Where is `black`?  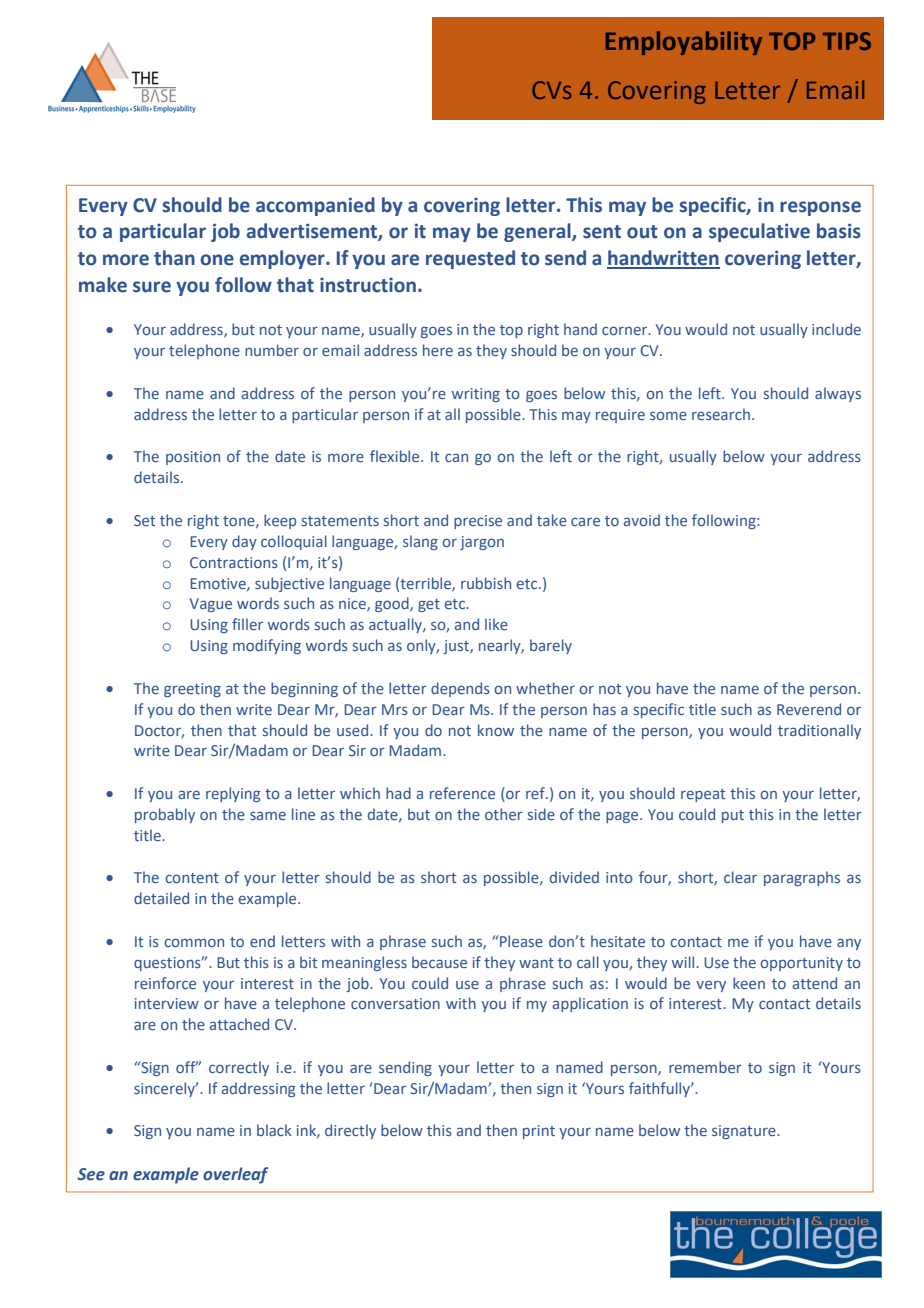 black is located at coordinates (274, 1130).
